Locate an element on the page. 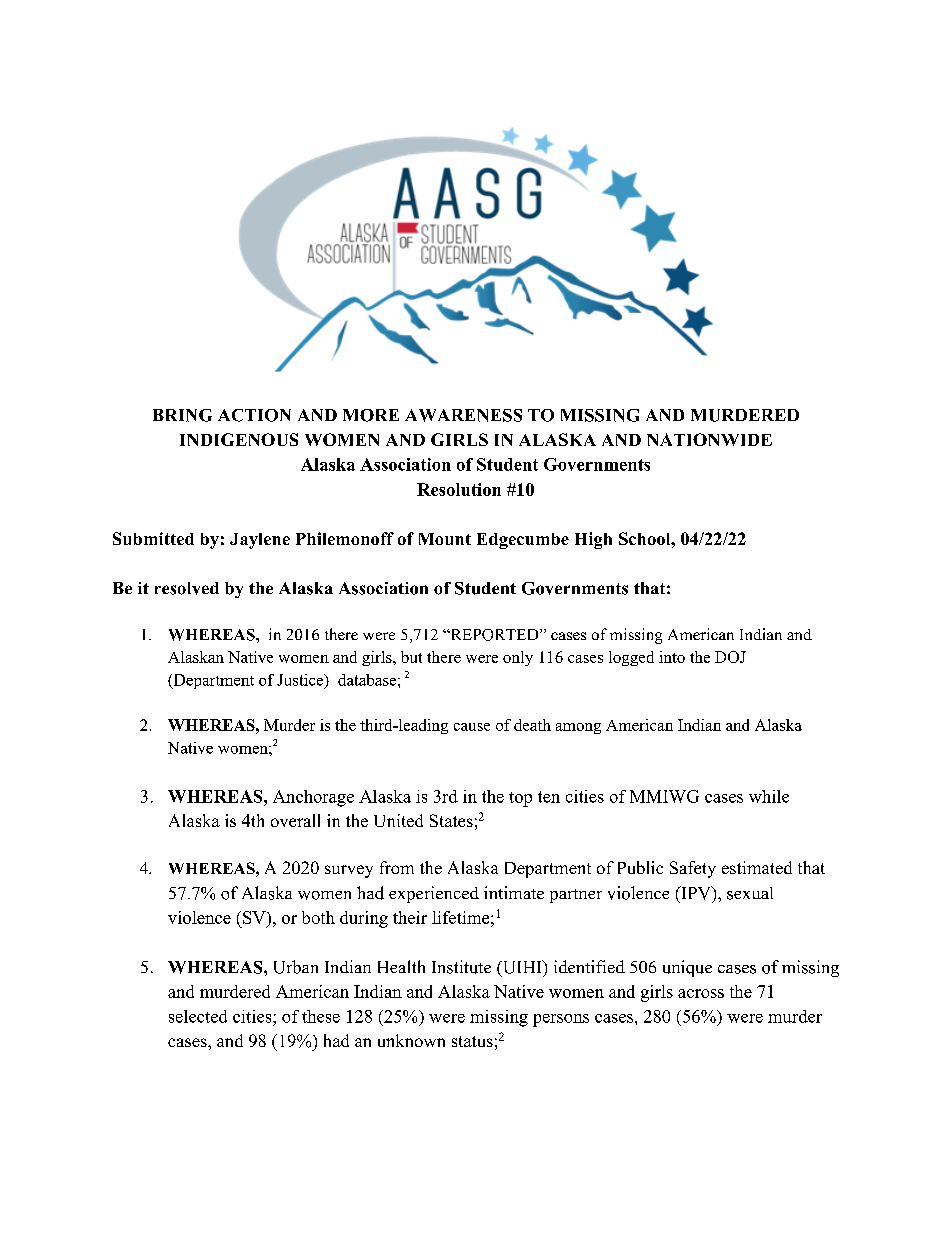  NATIONWIDE is located at coordinates (709, 439).
